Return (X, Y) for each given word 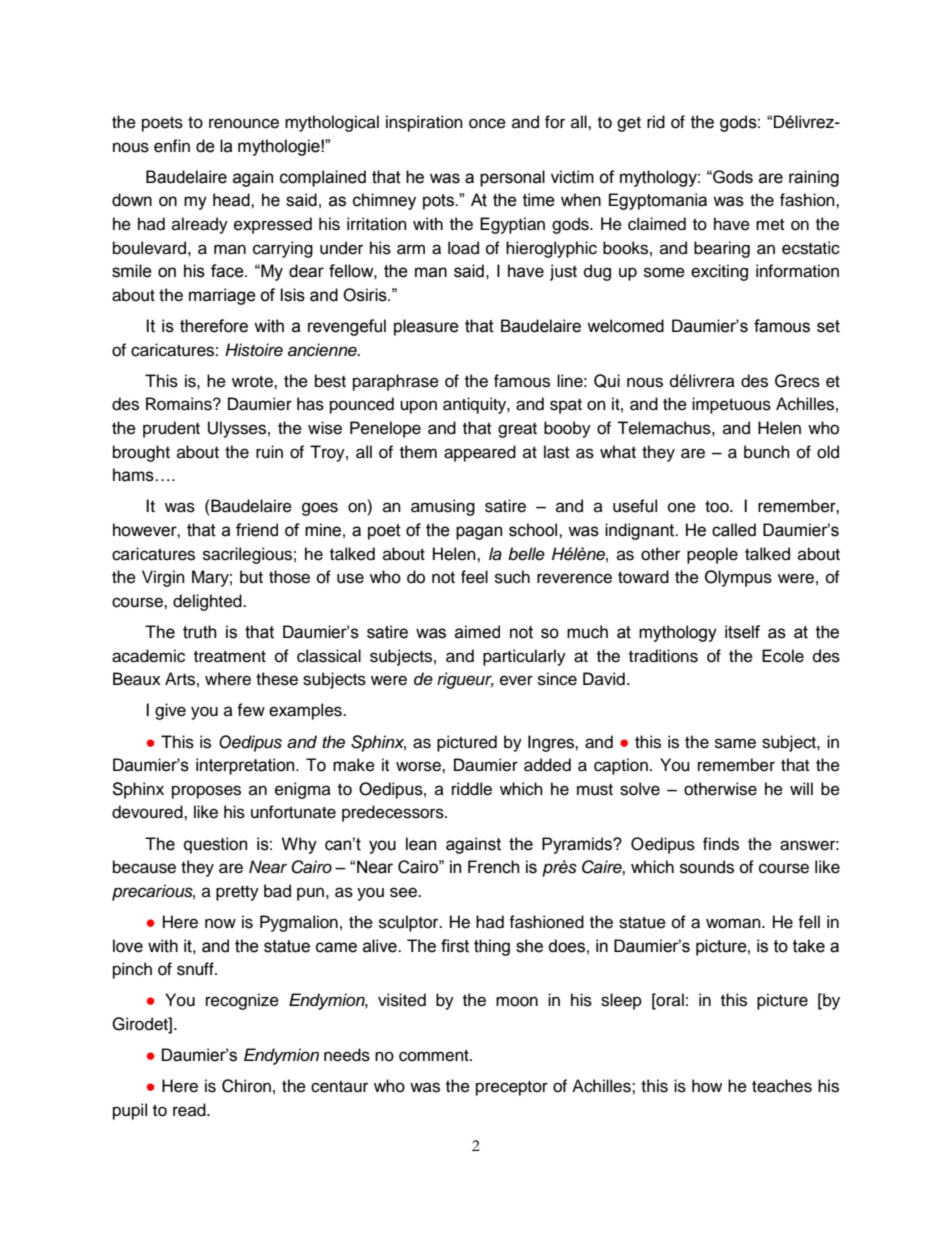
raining (814, 178)
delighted (208, 602)
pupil (130, 1111)
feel (474, 577)
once (487, 123)
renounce (244, 123)
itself (742, 632)
